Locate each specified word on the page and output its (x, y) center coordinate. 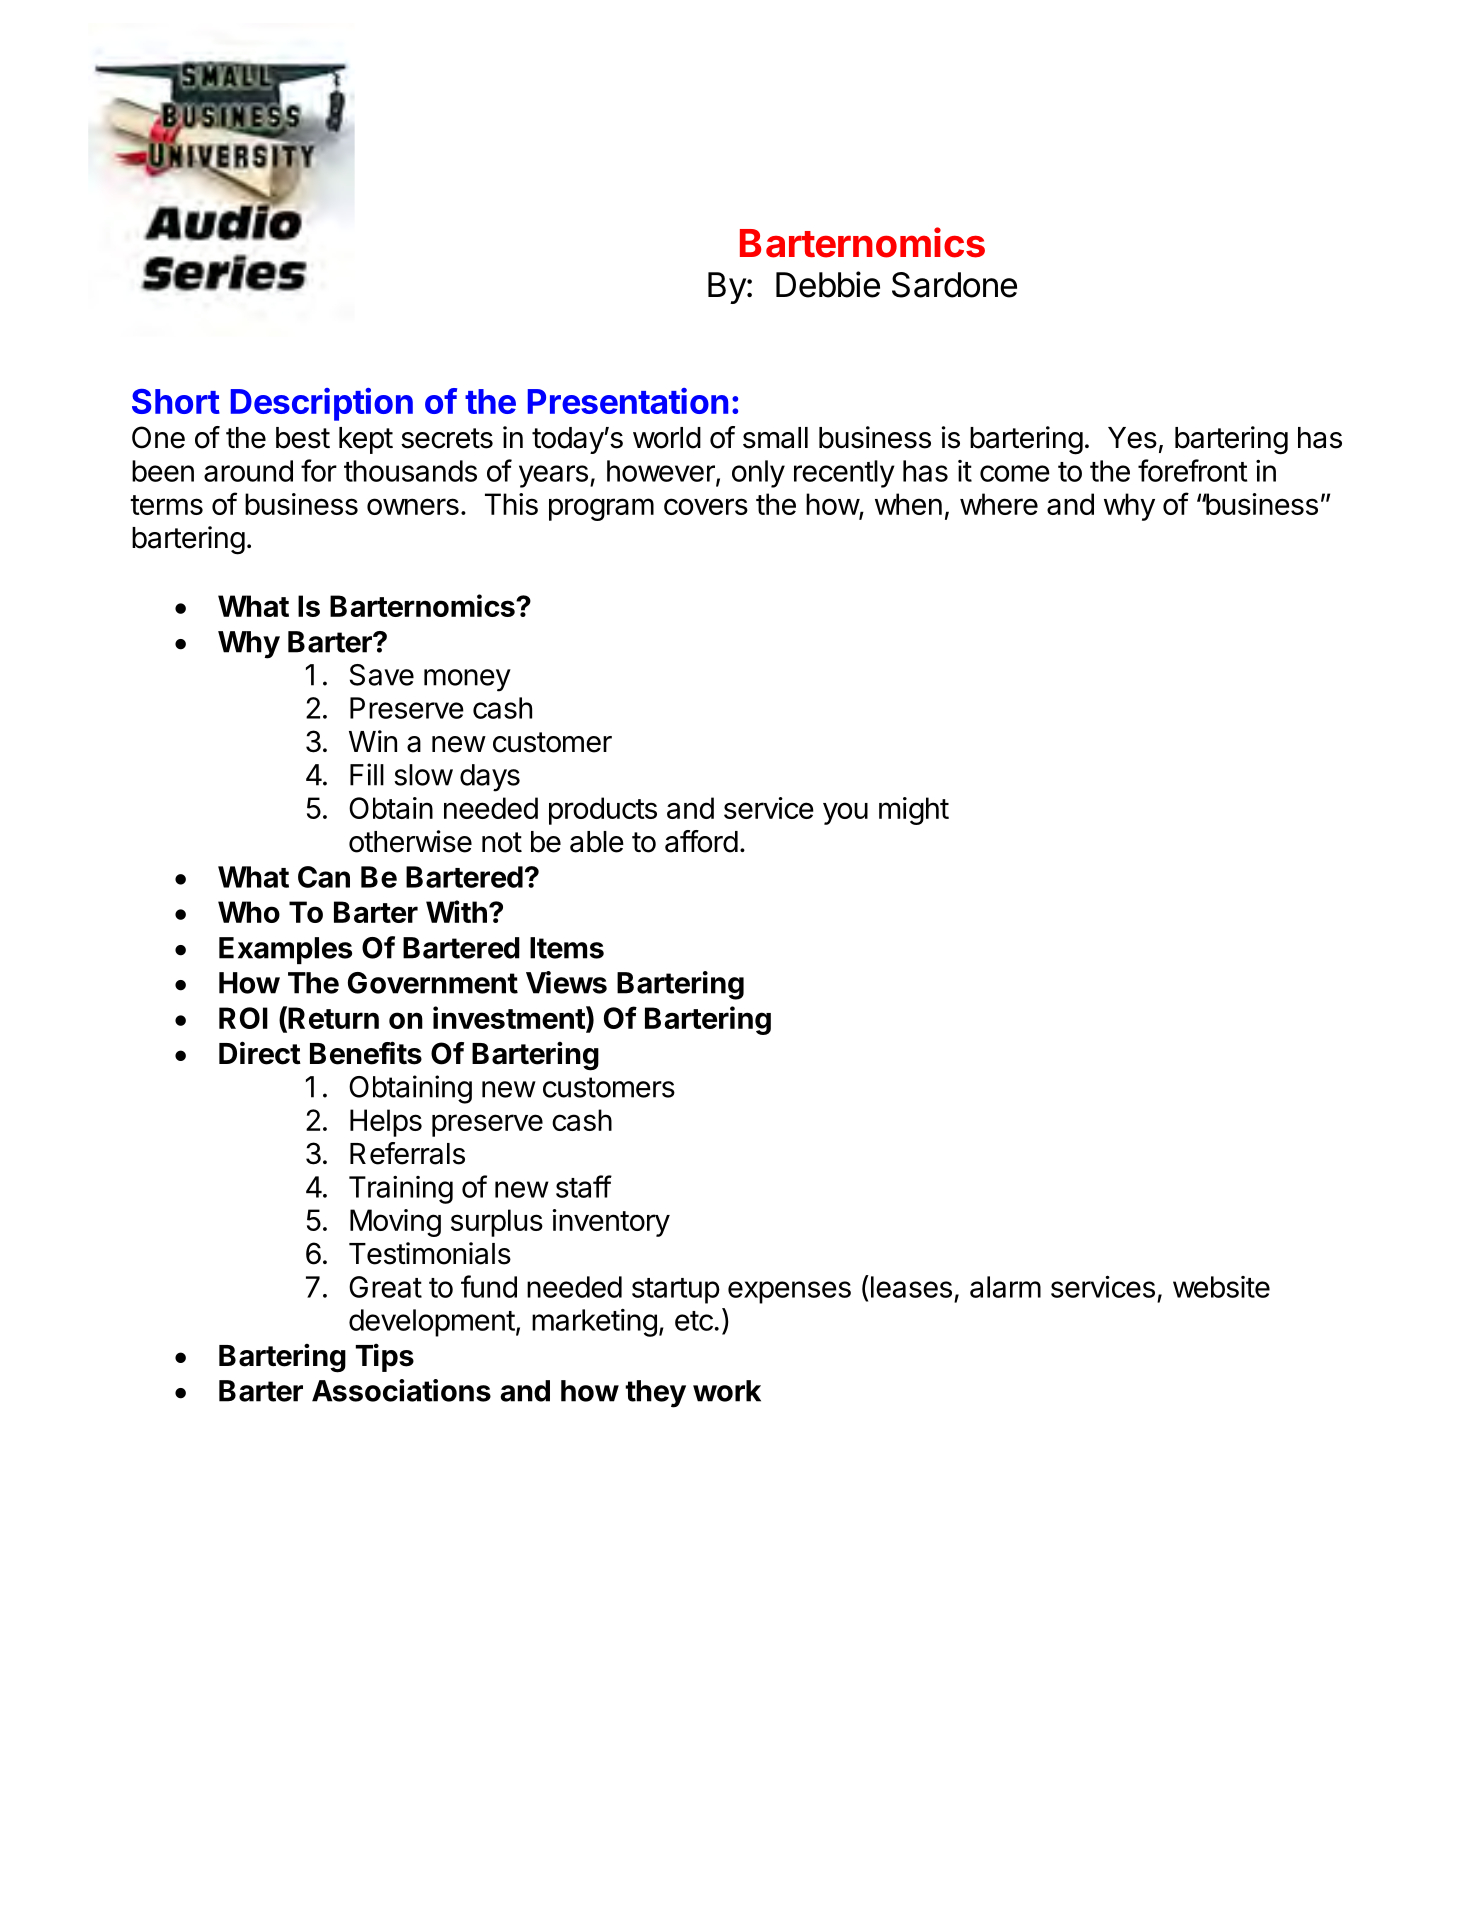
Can (324, 877)
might (914, 811)
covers (706, 506)
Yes (1132, 438)
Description (322, 404)
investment (510, 1017)
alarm (1005, 1287)
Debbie (828, 284)
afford (701, 841)
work (727, 1391)
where (999, 504)
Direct (260, 1053)
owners (413, 506)
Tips (385, 1357)
